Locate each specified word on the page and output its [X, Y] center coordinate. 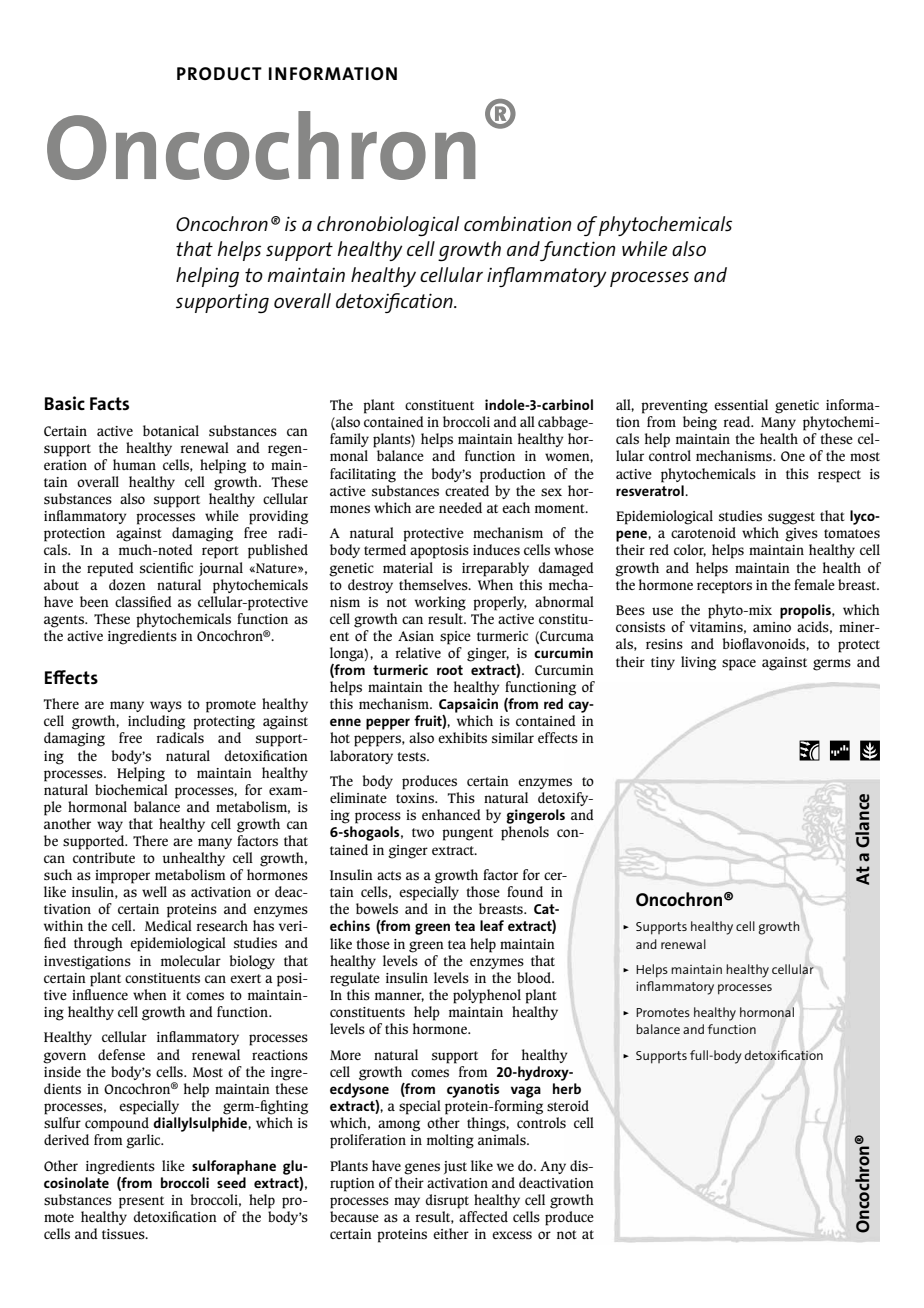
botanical [171, 430]
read [738, 421]
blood [535, 978]
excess [512, 1235]
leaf [492, 925]
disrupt [447, 1201]
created [467, 489]
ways [166, 706]
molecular [191, 960]
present [141, 1202]
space [739, 665]
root [450, 670]
